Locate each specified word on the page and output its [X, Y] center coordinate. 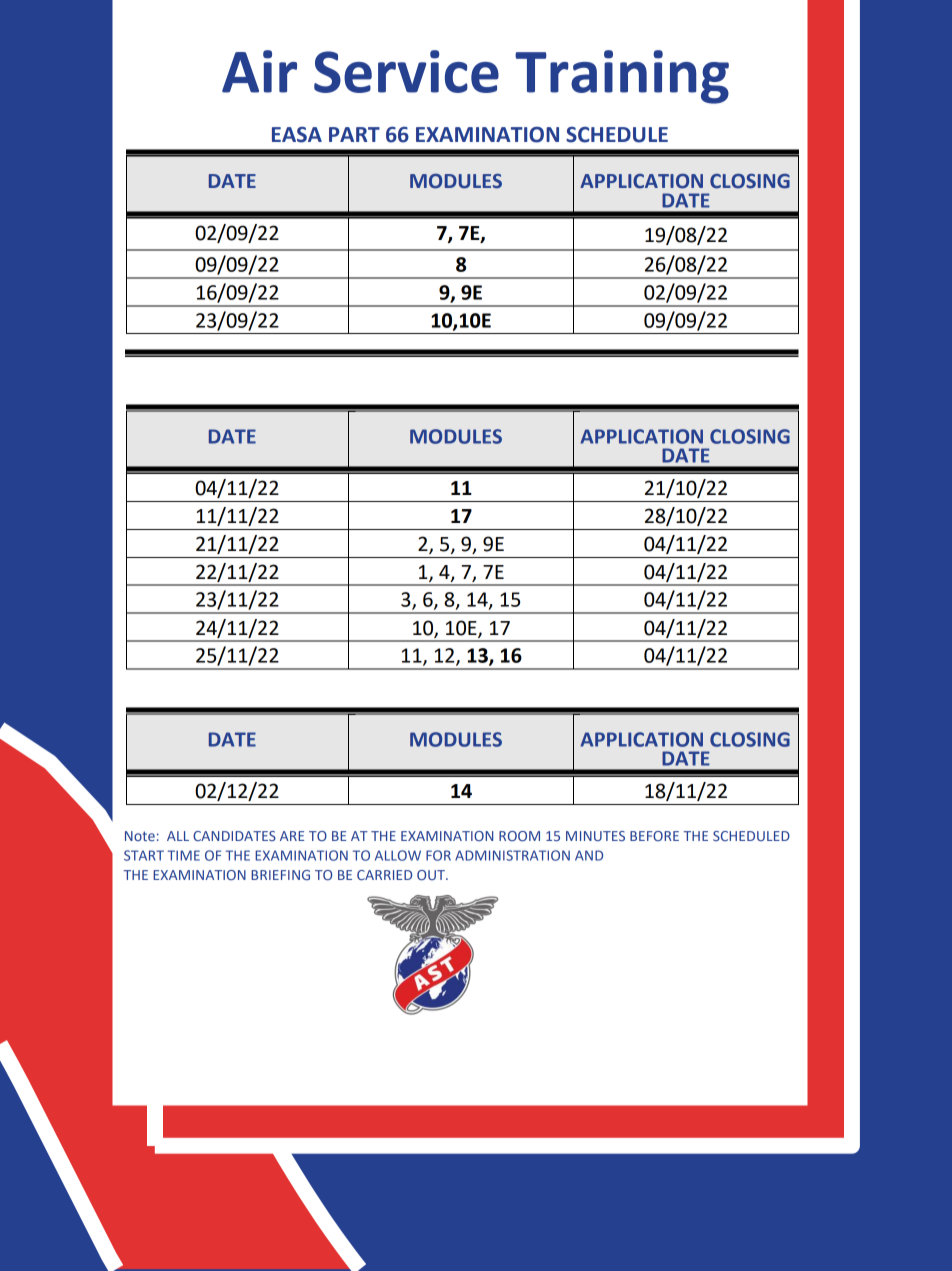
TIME [184, 855]
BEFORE [654, 836]
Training [622, 77]
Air [259, 71]
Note [140, 836]
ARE [292, 836]
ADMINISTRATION [512, 855]
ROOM [519, 836]
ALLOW [398, 855]
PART [354, 134]
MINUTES [595, 836]
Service [406, 71]
